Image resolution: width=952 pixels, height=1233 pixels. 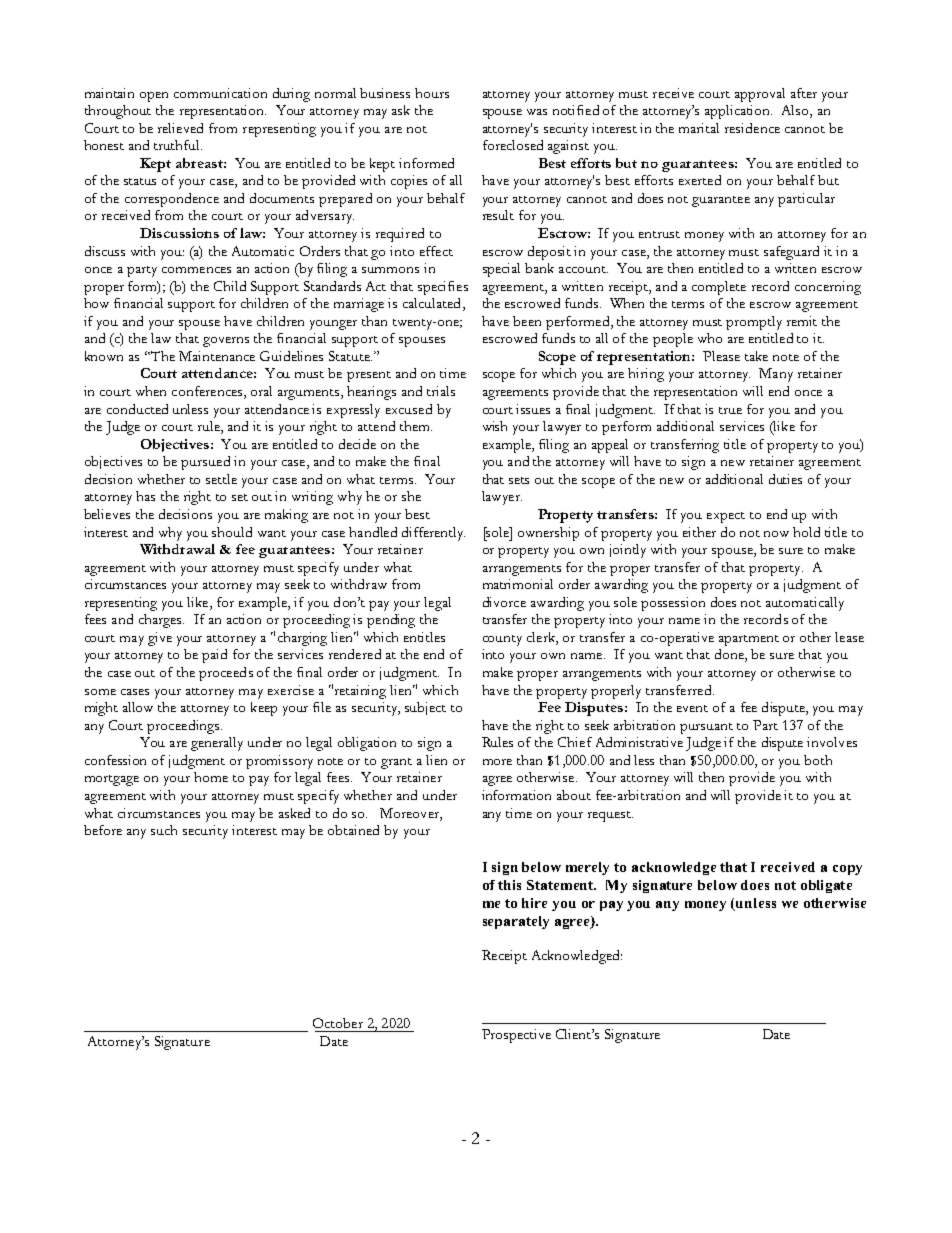 I want to click on county, so click(x=502, y=640).
